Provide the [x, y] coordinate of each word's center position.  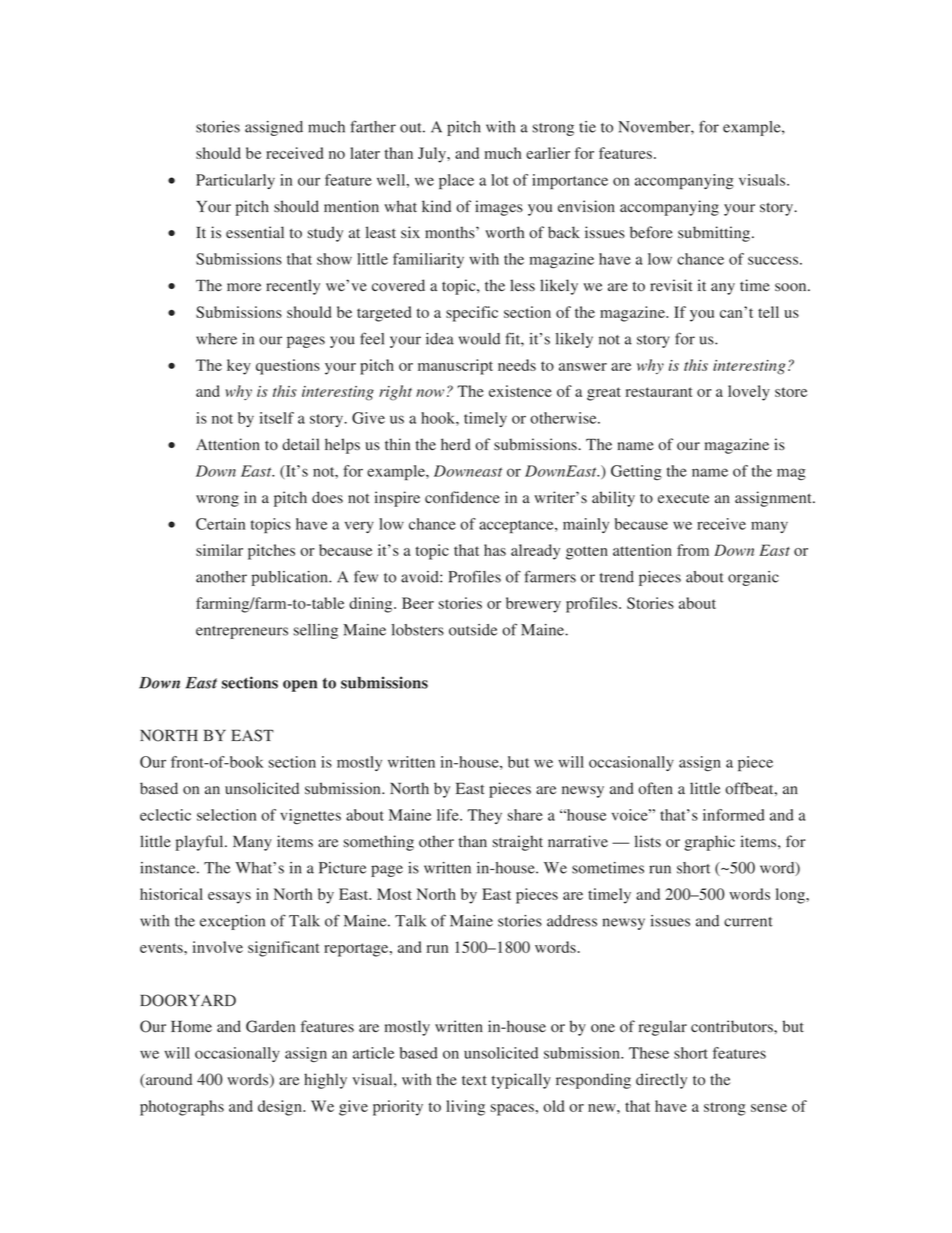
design [281, 1108]
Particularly [235, 181]
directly [661, 1081]
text [474, 1080]
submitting [715, 234]
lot [500, 180]
